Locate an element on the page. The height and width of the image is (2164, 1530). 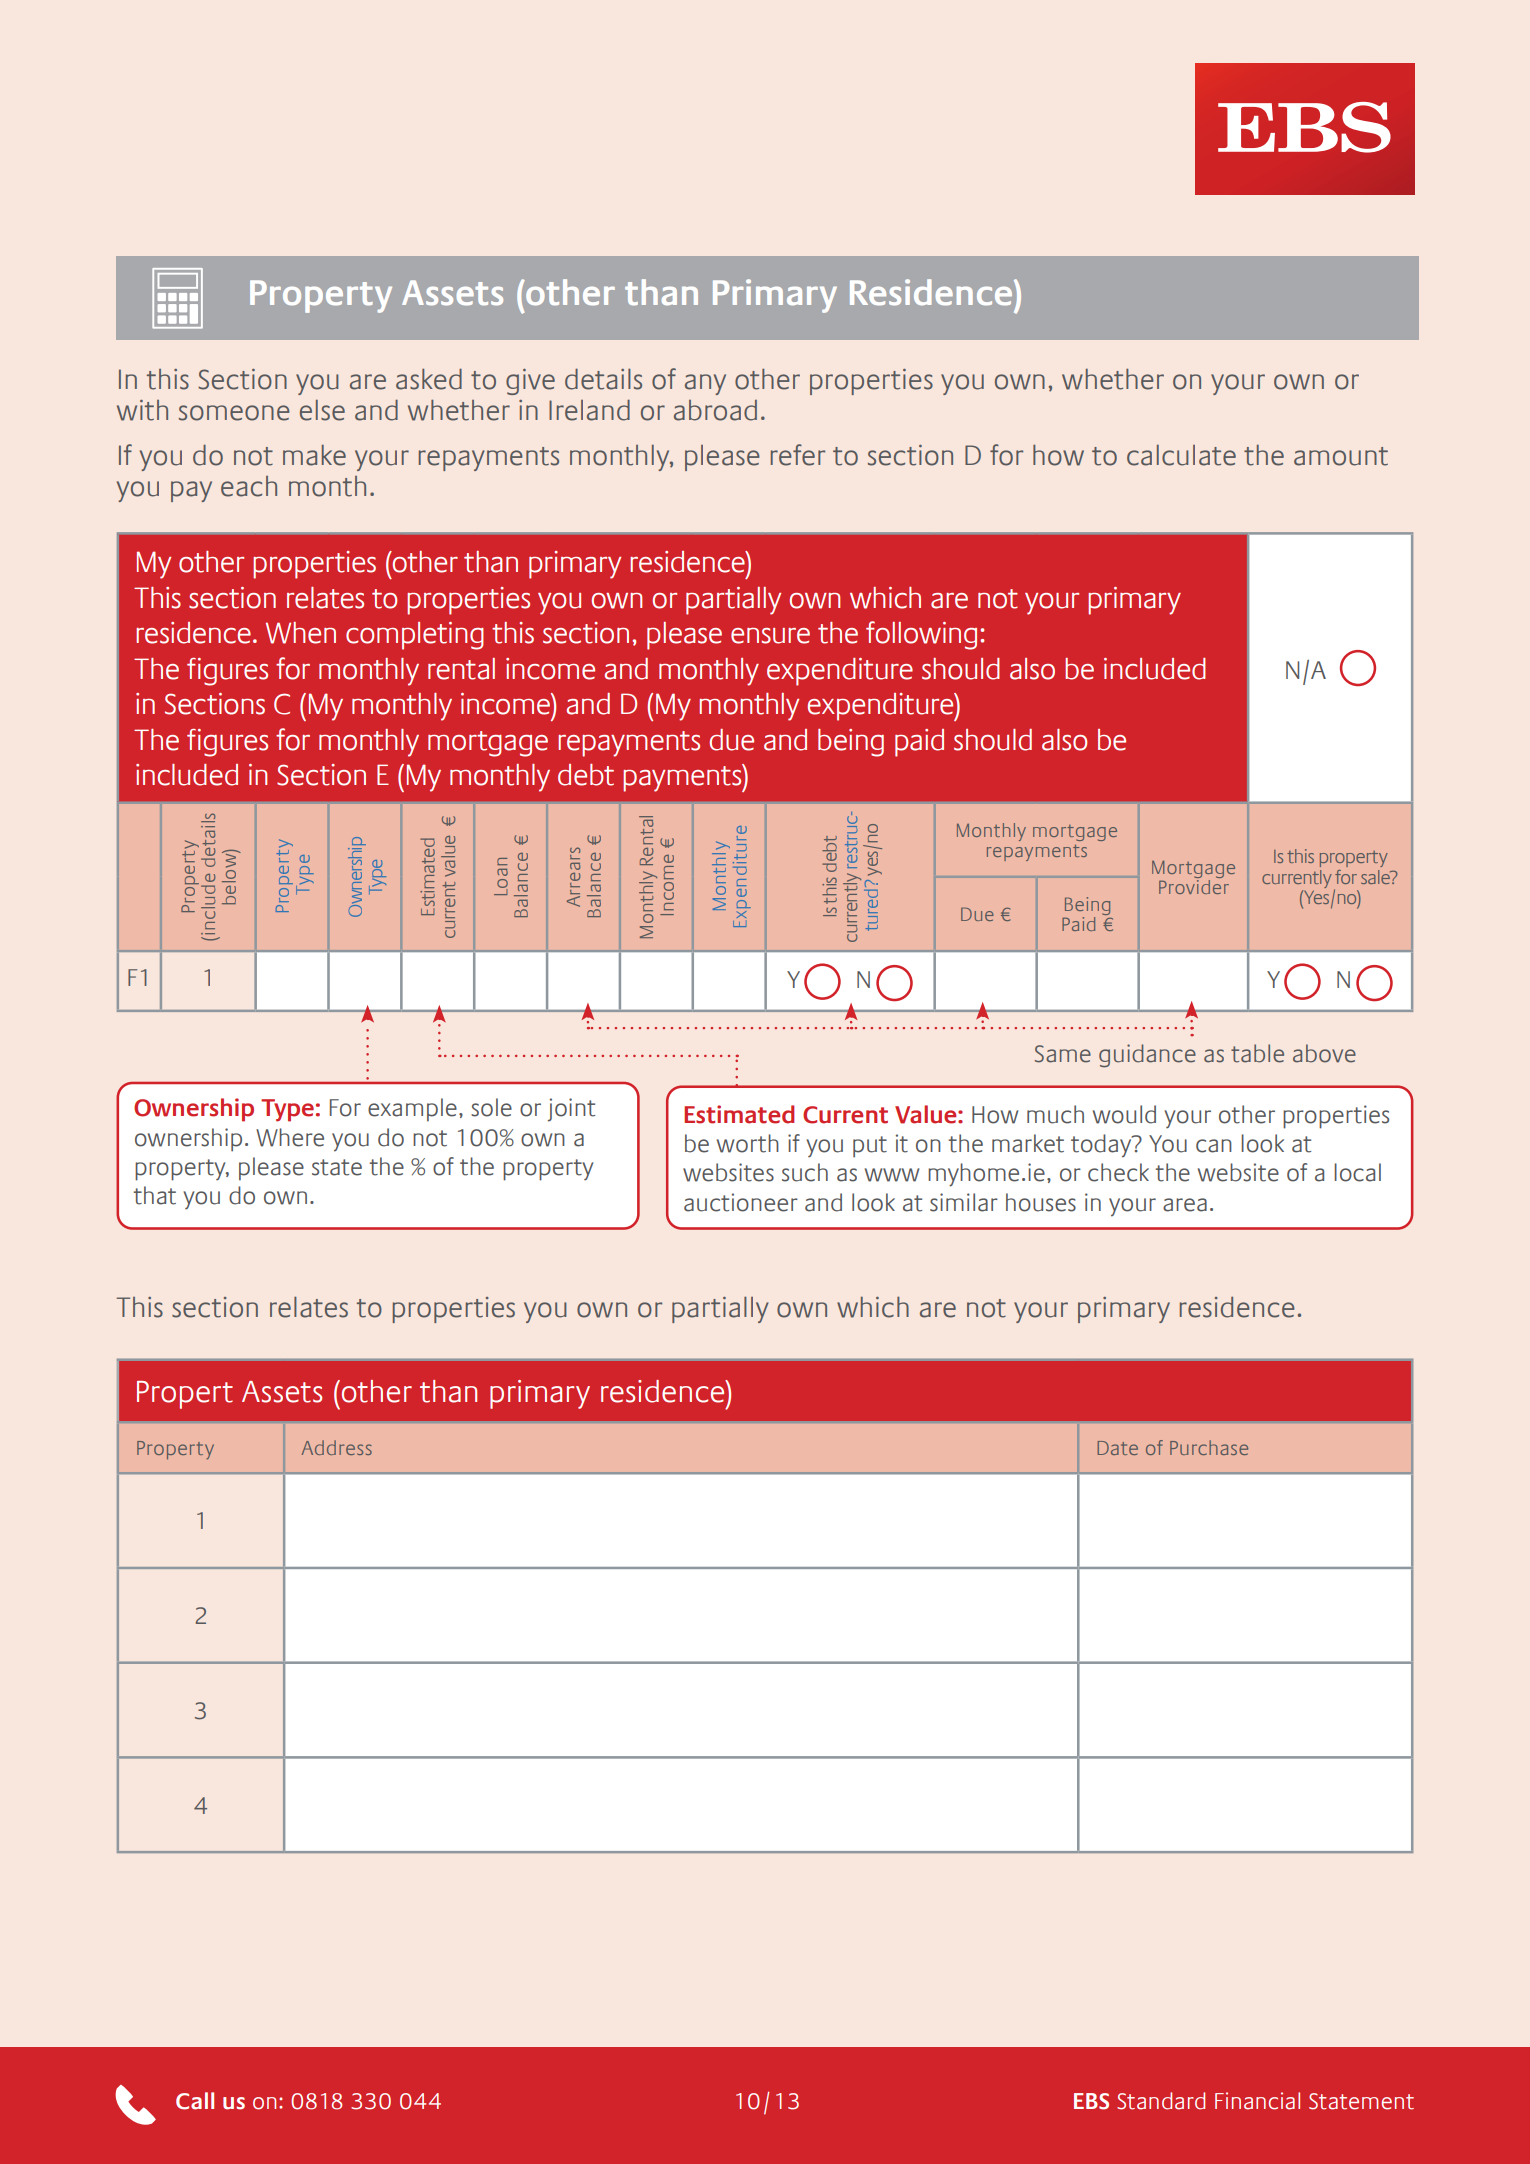
calculate is located at coordinates (1181, 455).
